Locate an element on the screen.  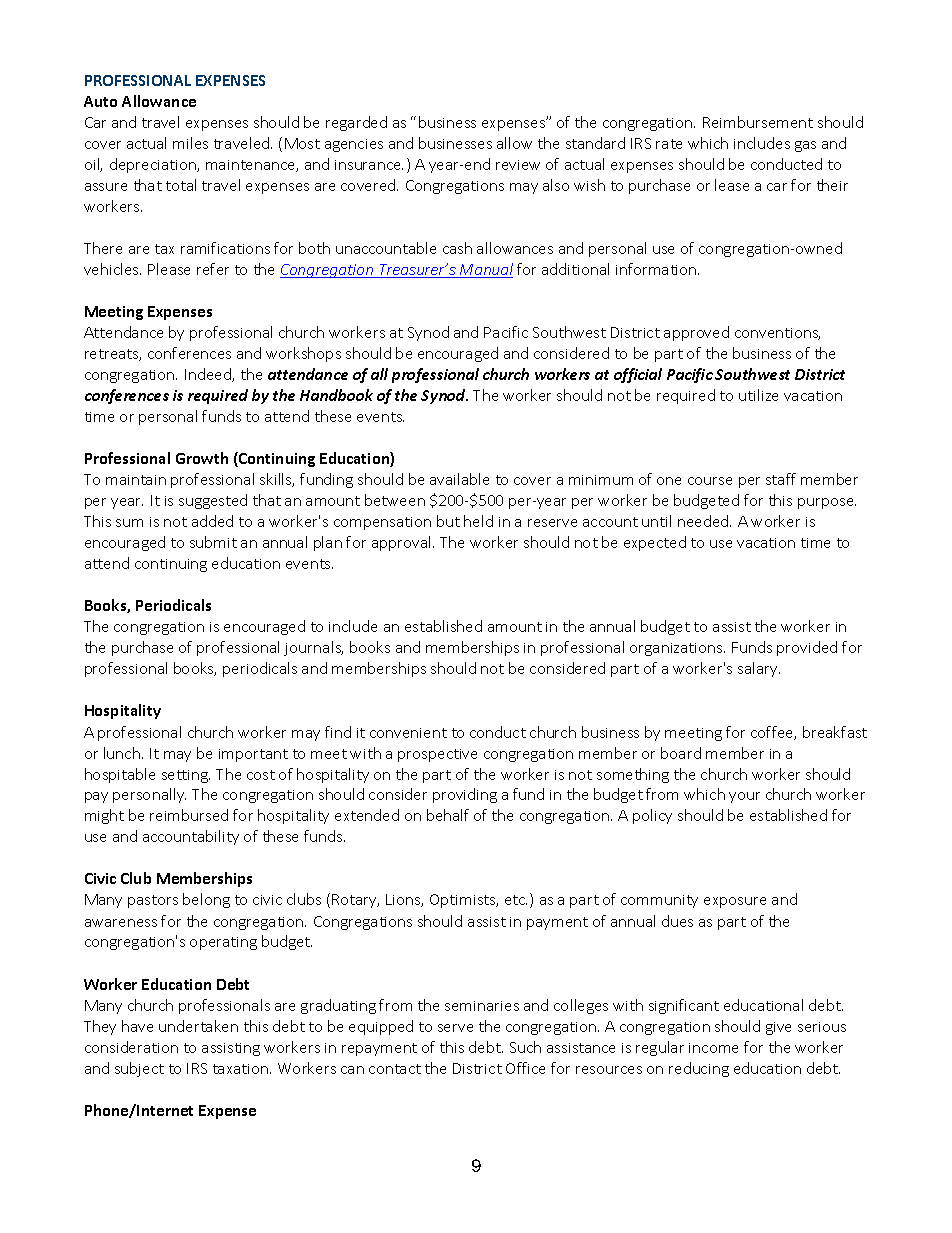
Manual is located at coordinates (485, 270).
